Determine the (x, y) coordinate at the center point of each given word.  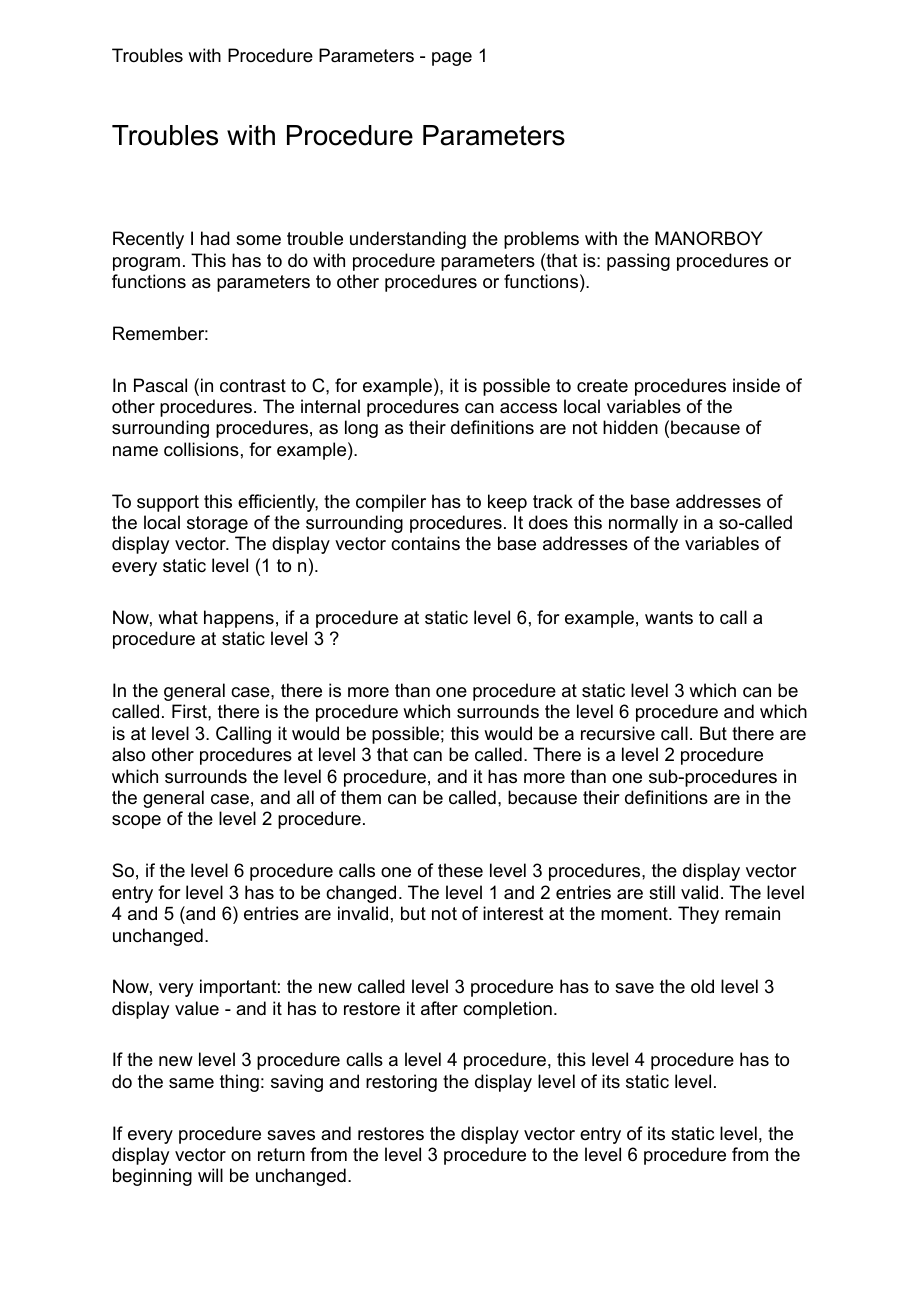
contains (425, 543)
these (460, 870)
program (146, 264)
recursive (618, 733)
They (698, 915)
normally (643, 524)
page (452, 59)
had (215, 238)
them (361, 797)
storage (217, 524)
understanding (408, 240)
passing (638, 262)
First (190, 711)
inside (756, 385)
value (197, 1008)
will (210, 1175)
